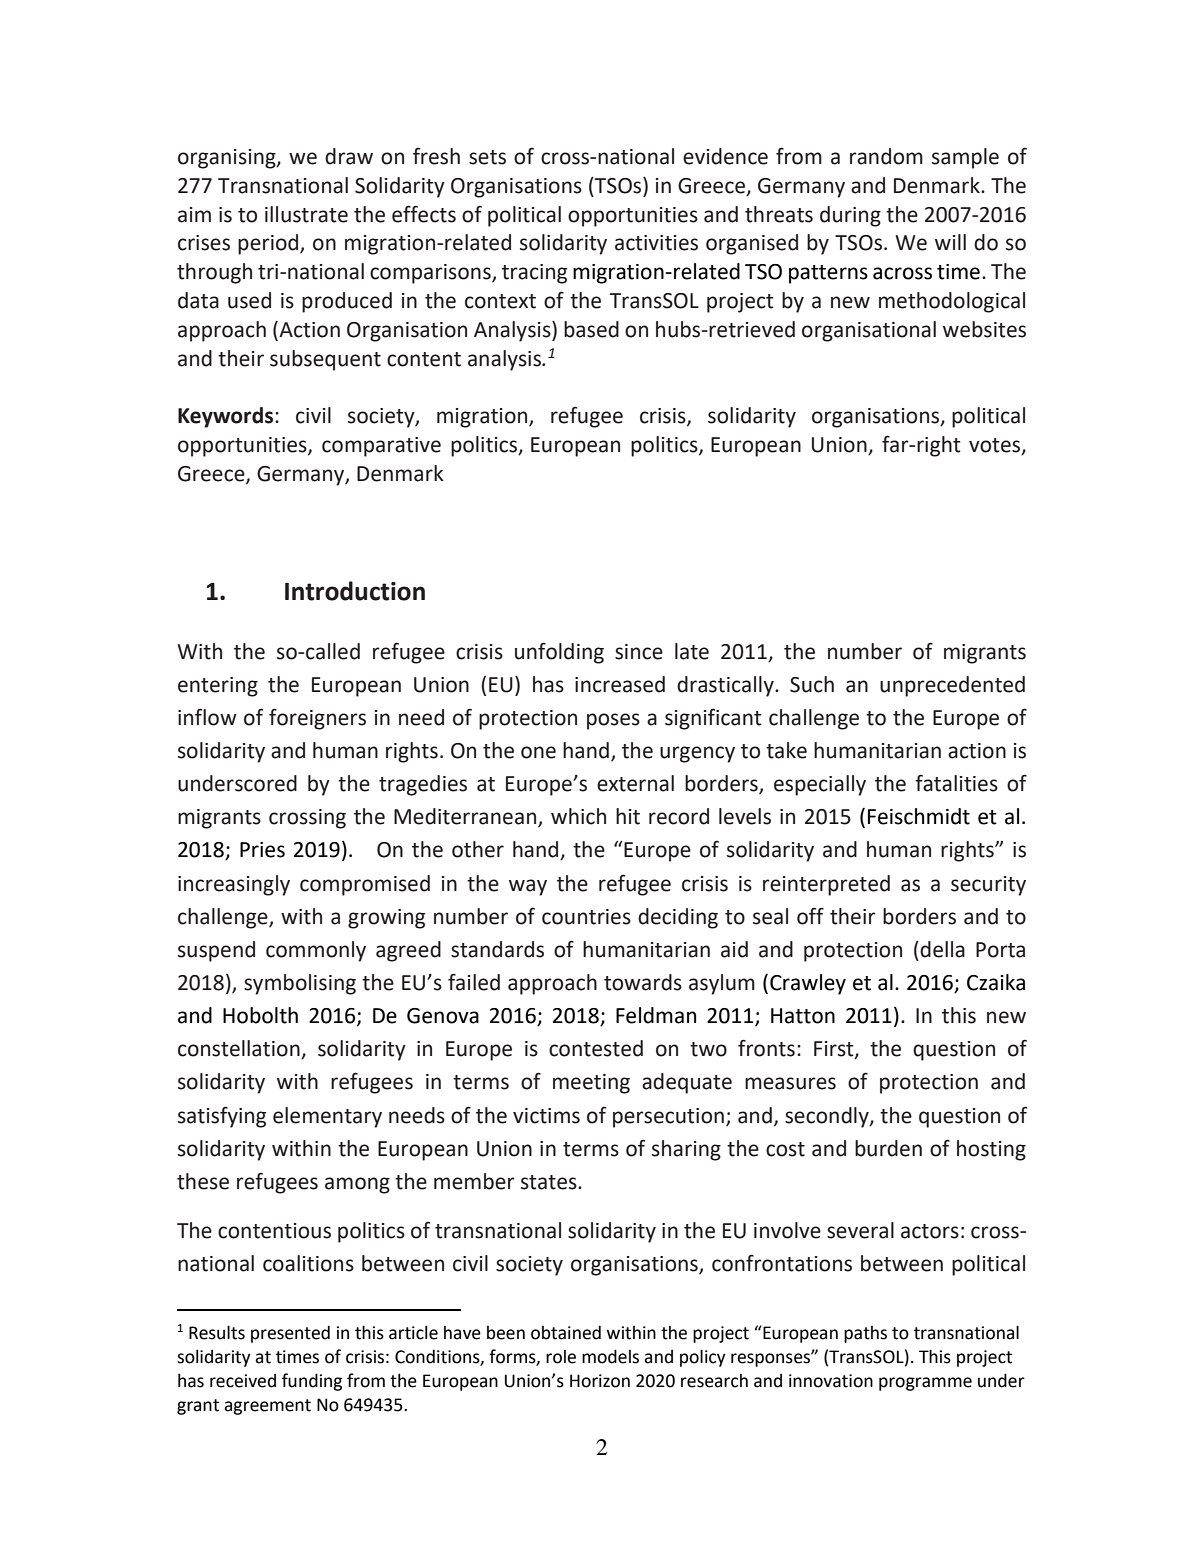 This screenshot has width=1204, height=1558. I want to click on foreigners, so click(317, 719).
